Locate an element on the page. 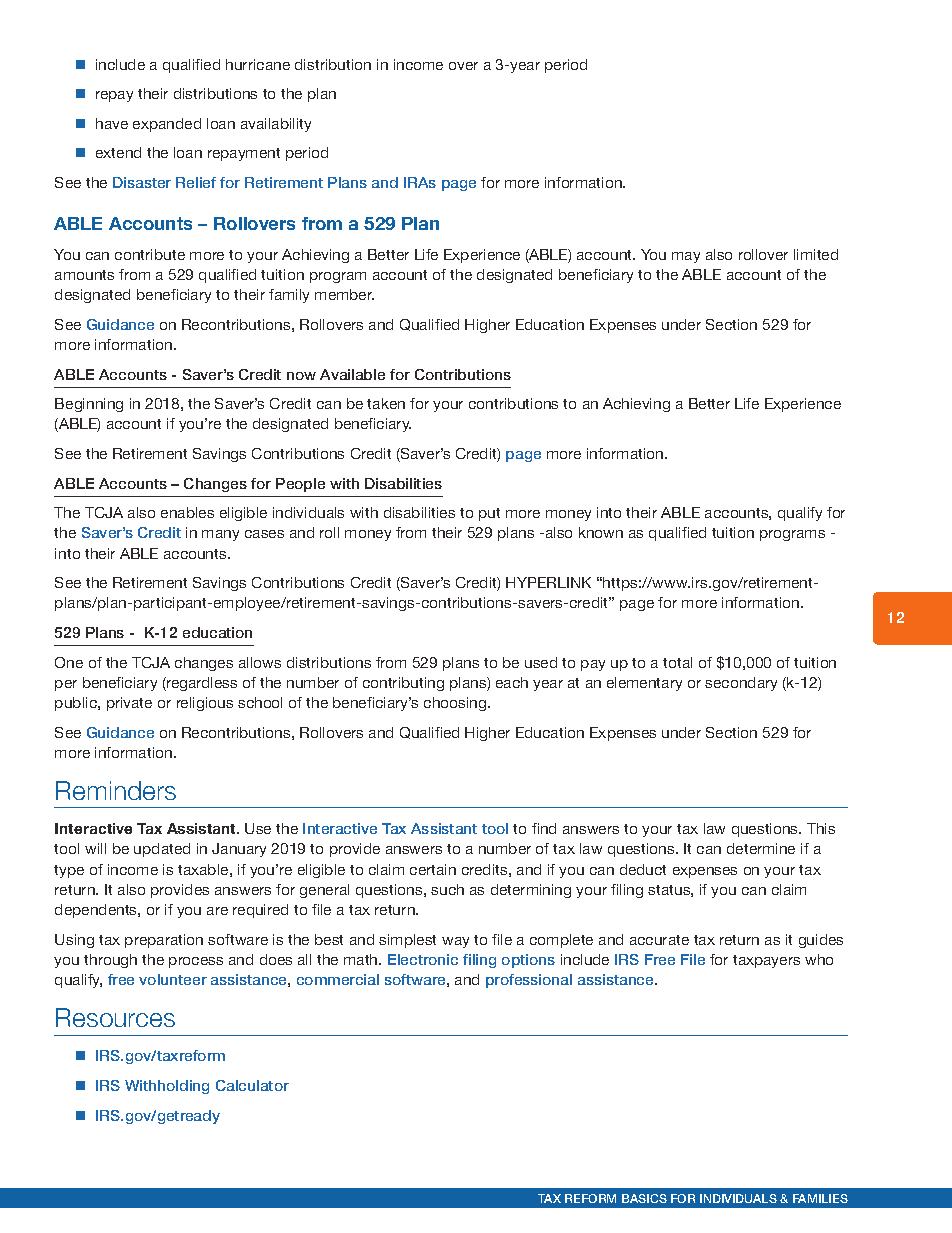  Calculator is located at coordinates (252, 1085).
